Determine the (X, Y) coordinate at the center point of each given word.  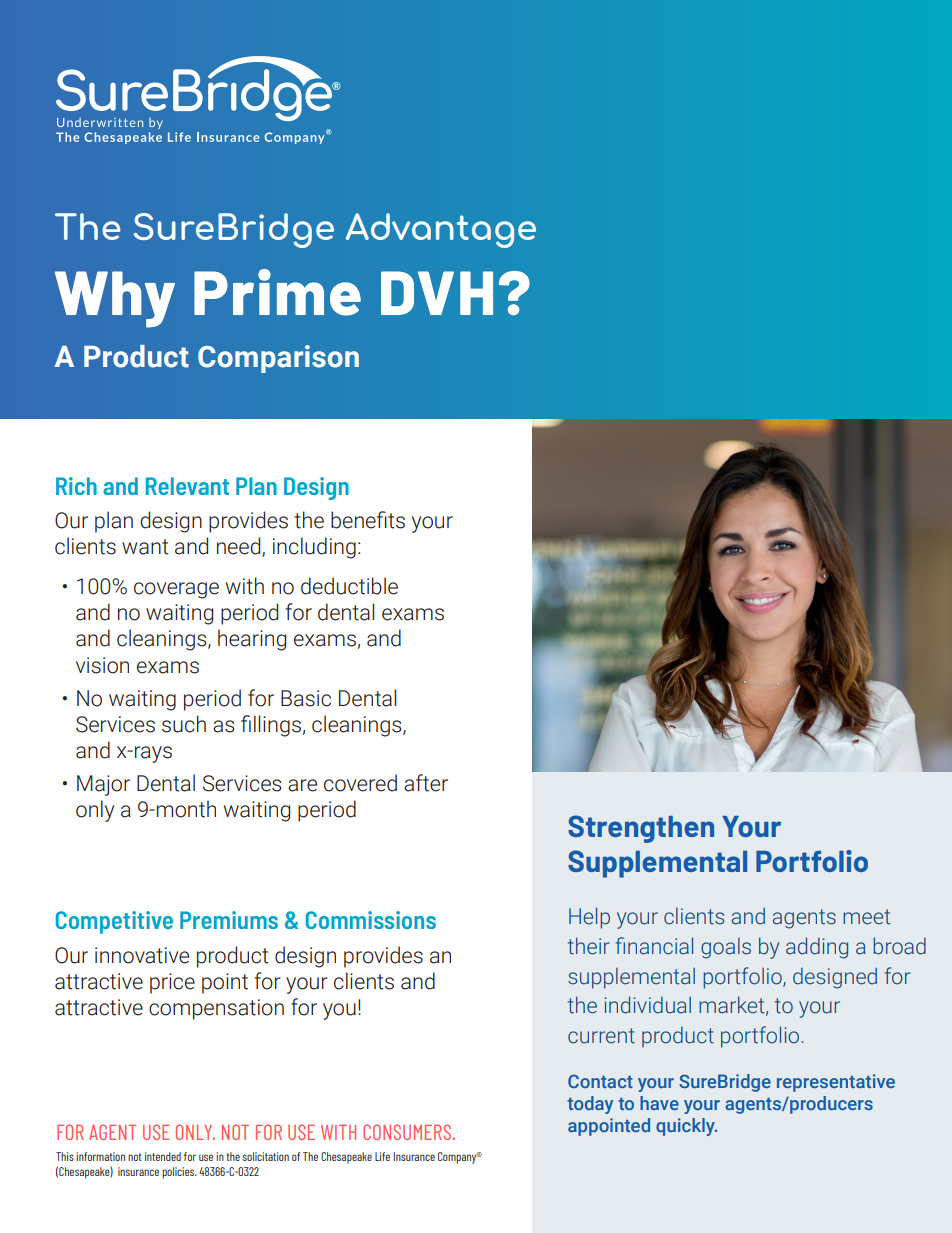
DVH (437, 293)
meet (866, 917)
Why (115, 299)
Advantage (441, 230)
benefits (368, 520)
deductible (349, 586)
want (145, 547)
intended (163, 1156)
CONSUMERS (408, 1132)
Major (103, 785)
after (426, 783)
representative (836, 1083)
